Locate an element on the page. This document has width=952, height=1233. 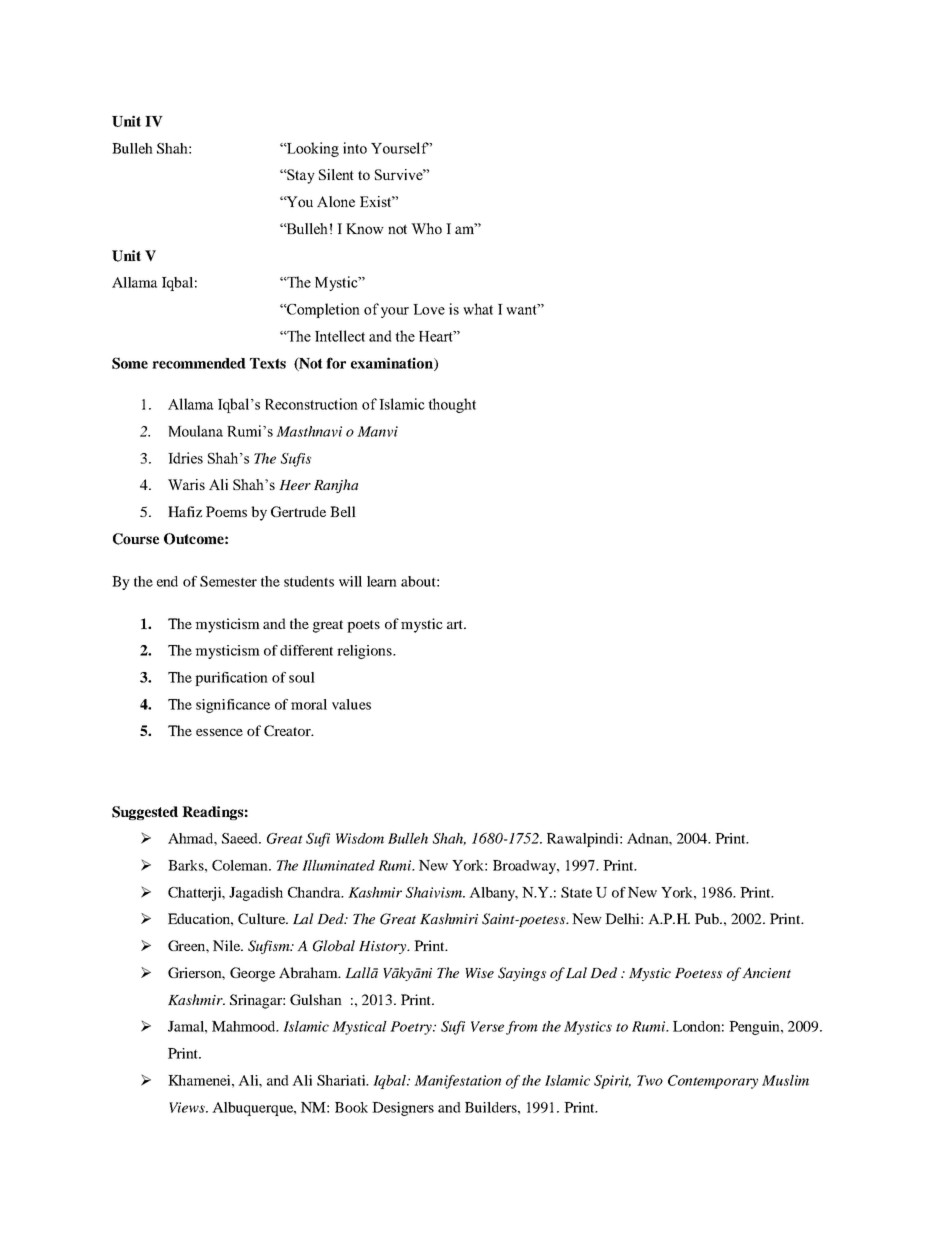
Love is located at coordinates (429, 309).
